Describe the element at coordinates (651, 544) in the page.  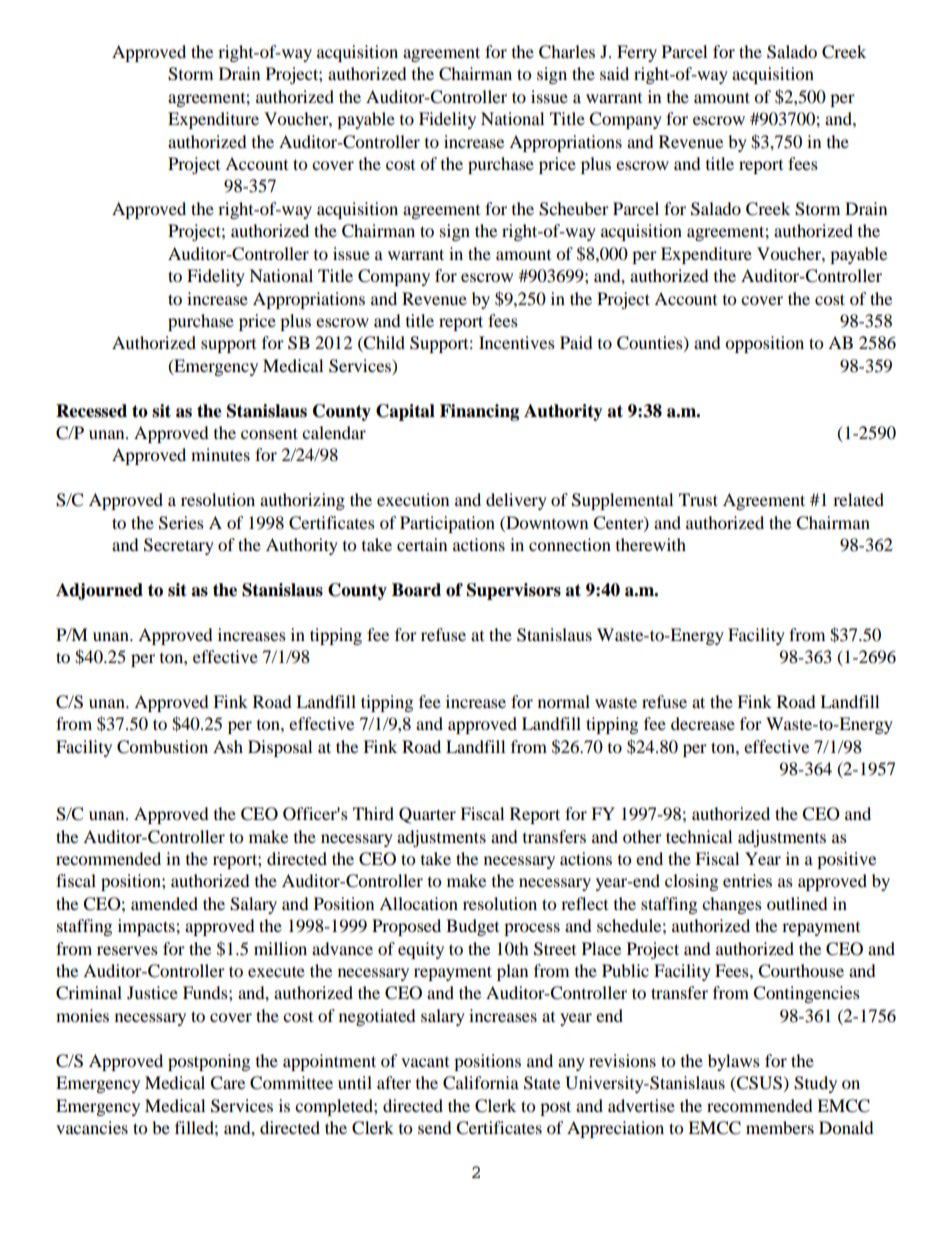
I see `therewith` at that location.
